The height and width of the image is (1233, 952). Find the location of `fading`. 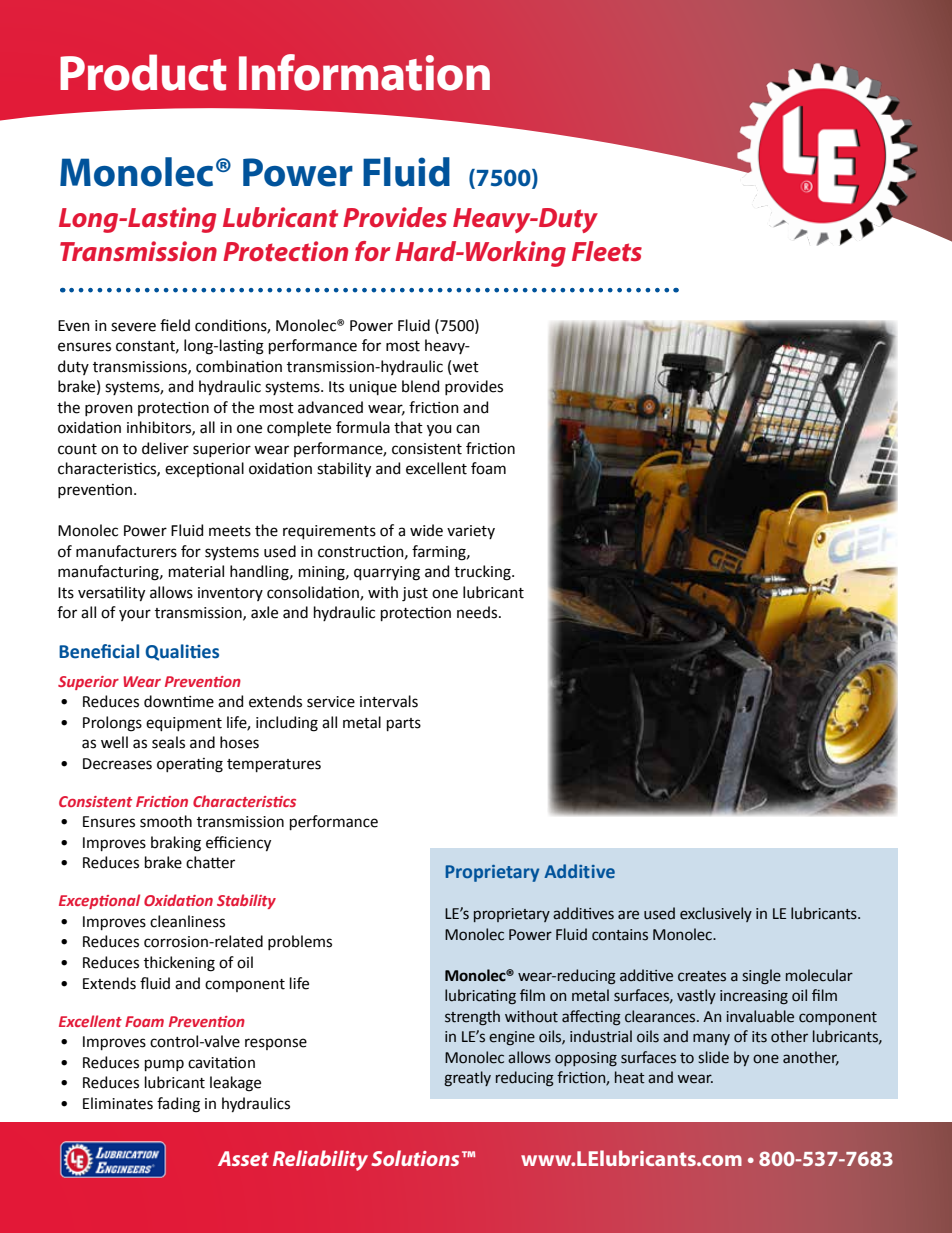

fading is located at coordinates (178, 1105).
